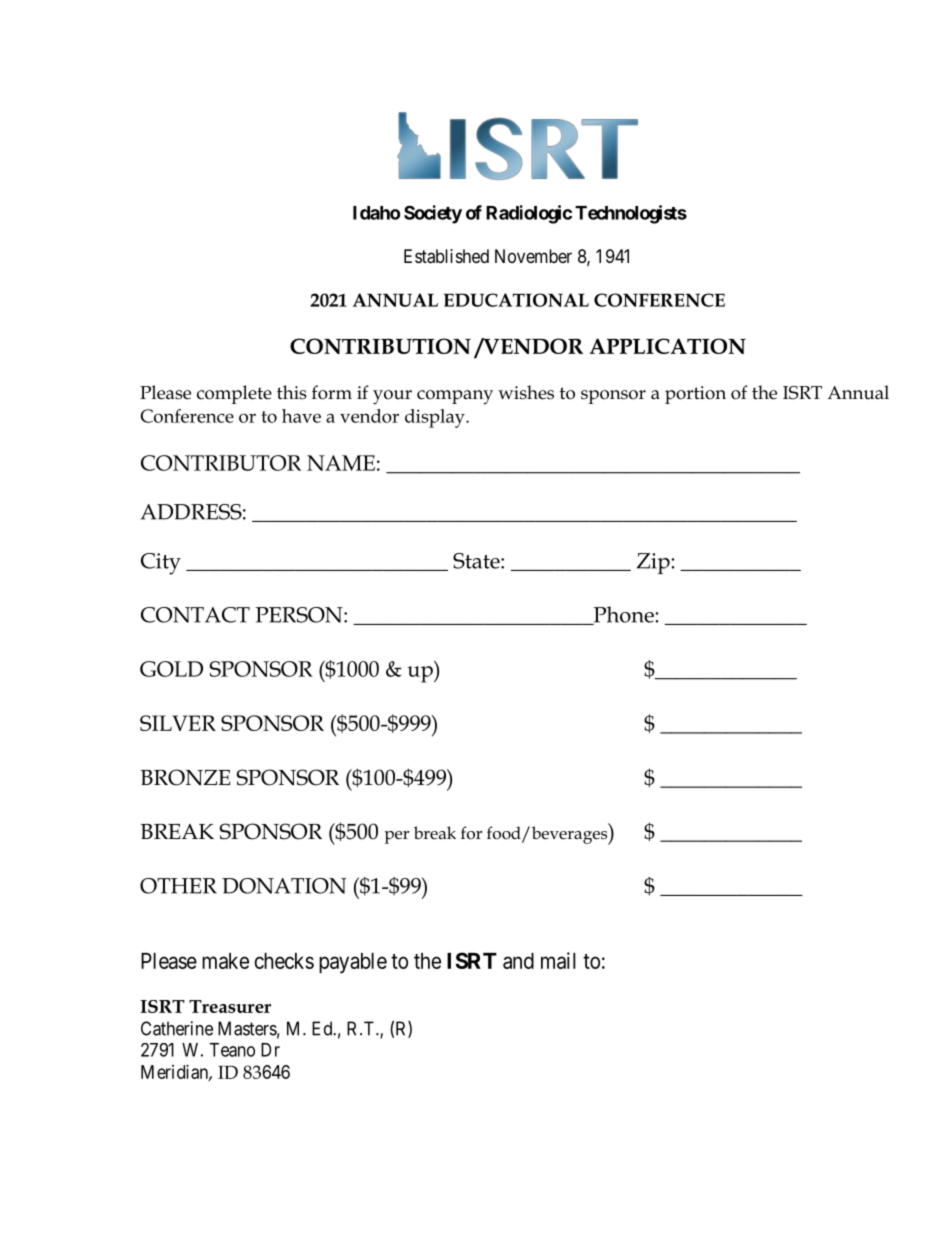 Image resolution: width=952 pixels, height=1233 pixels. What do you see at coordinates (284, 886) in the document?
I see `DONATION` at bounding box center [284, 886].
